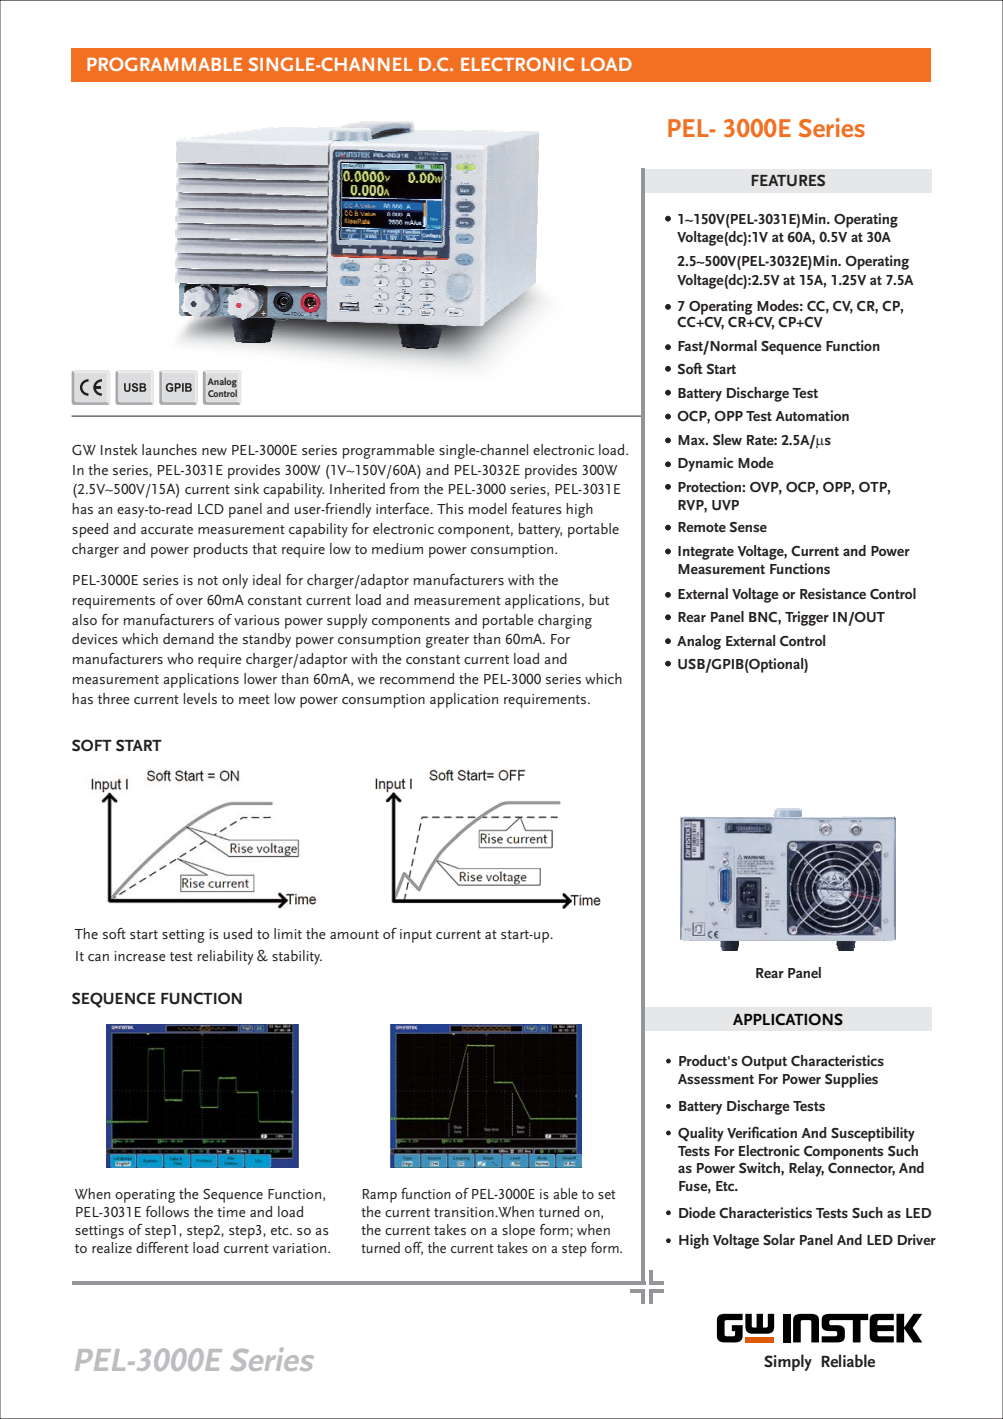  What do you see at coordinates (812, 415) in the screenshot?
I see `Automation` at bounding box center [812, 415].
